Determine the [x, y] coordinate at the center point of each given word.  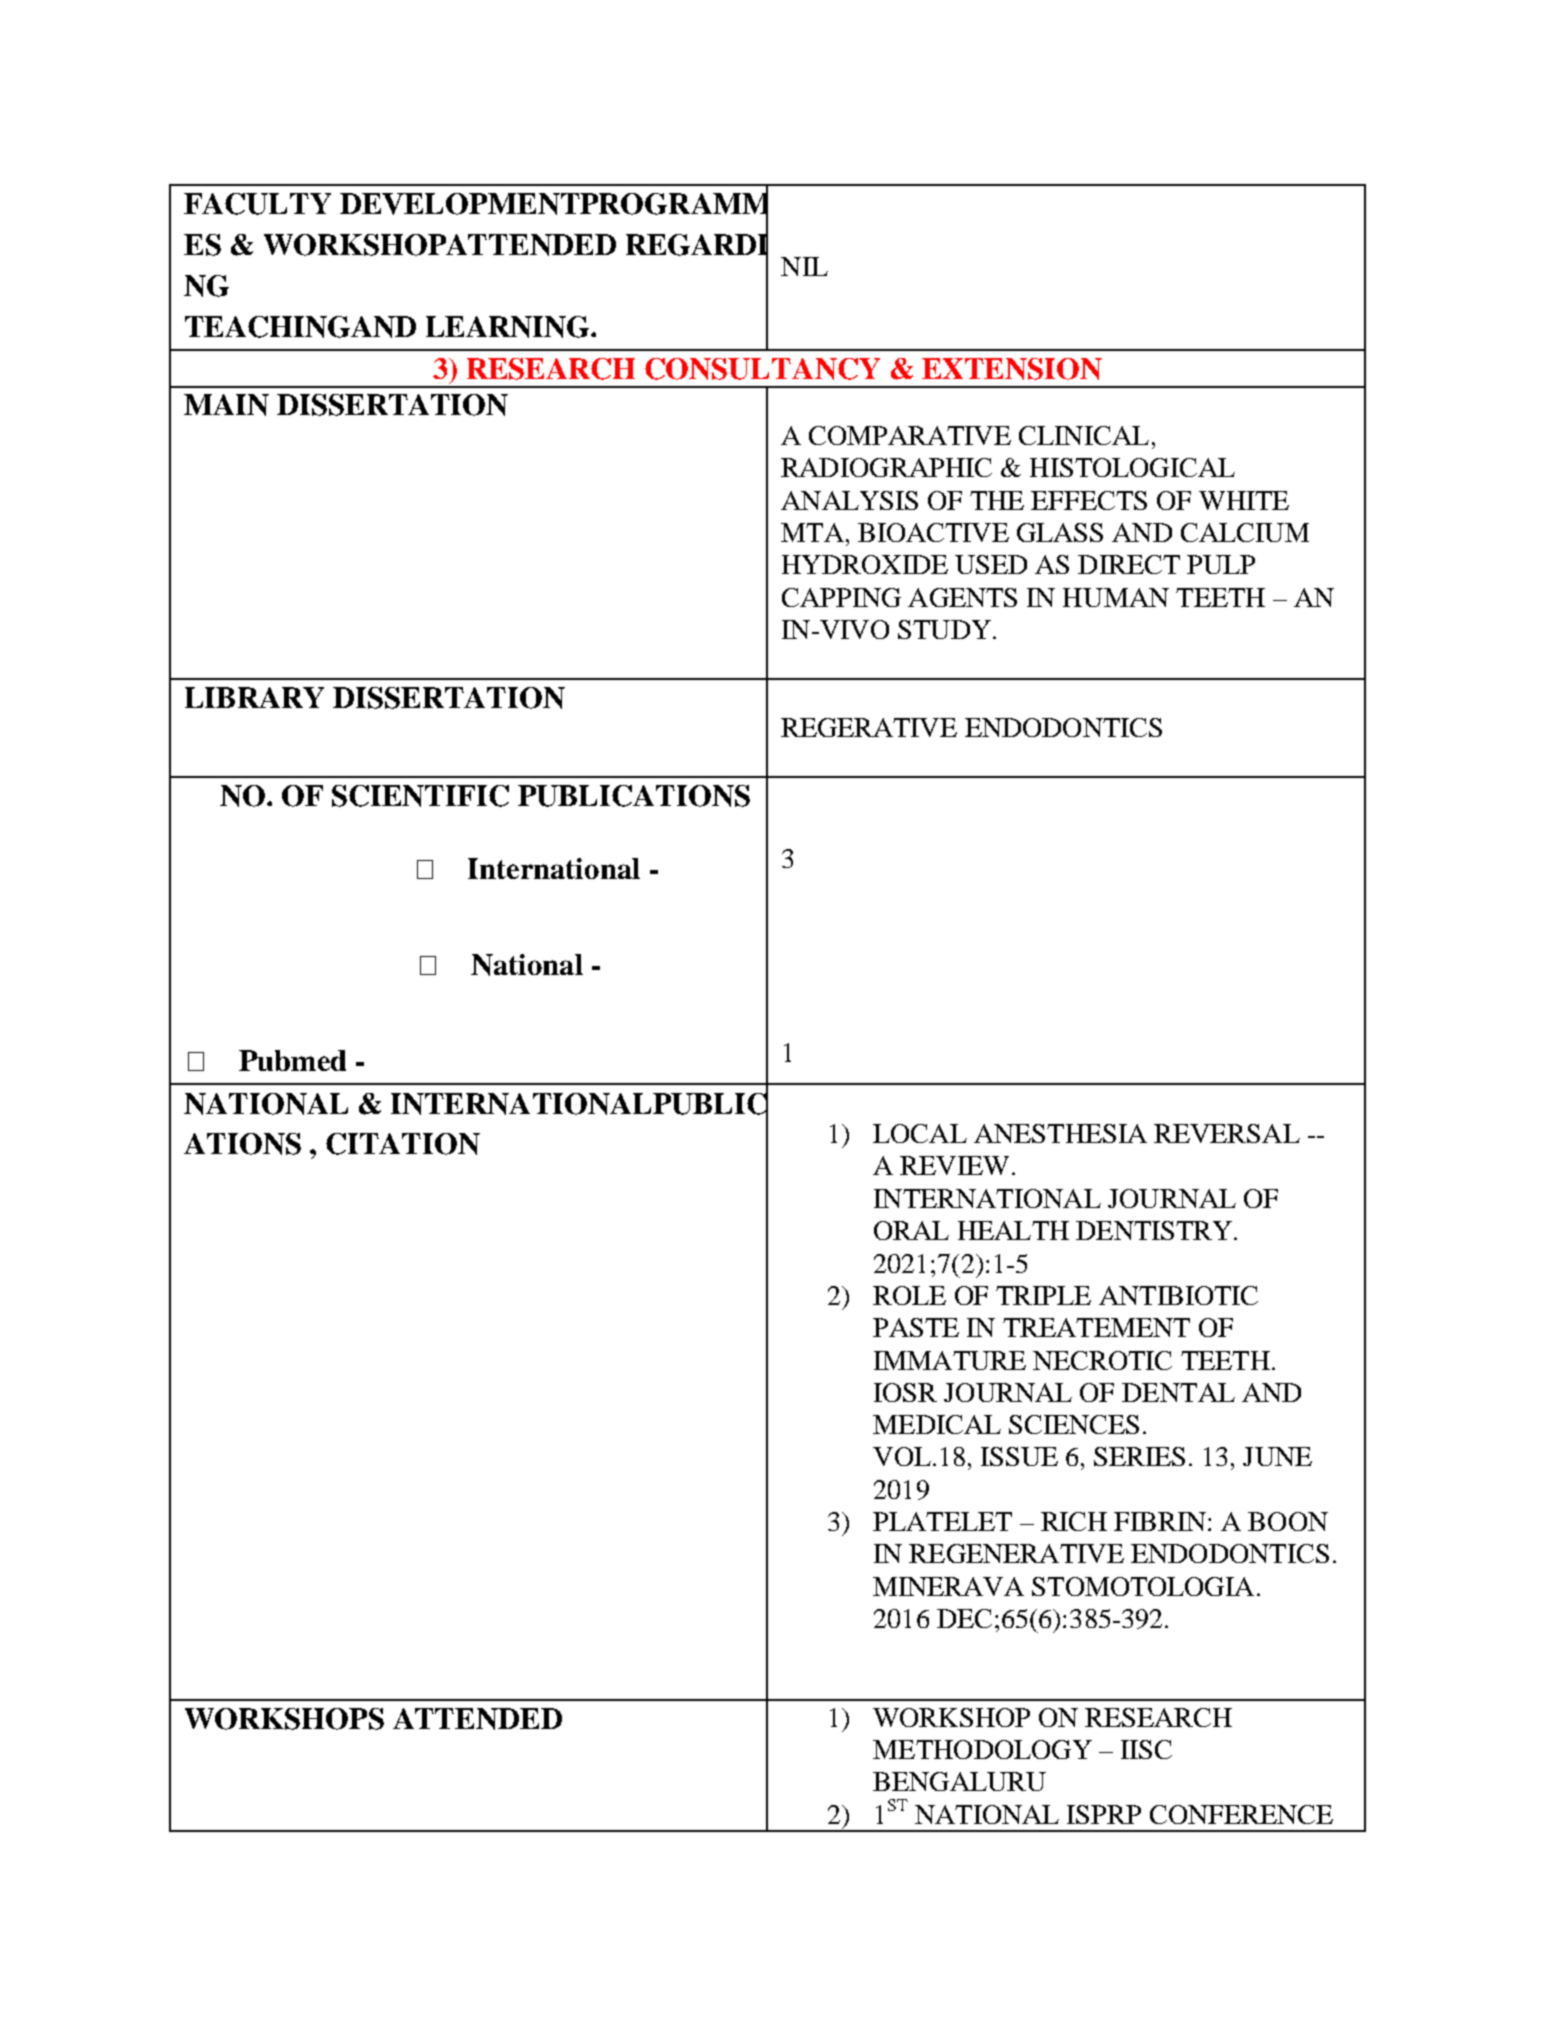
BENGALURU [959, 1781]
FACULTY [257, 204]
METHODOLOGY [982, 1749]
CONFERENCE [1241, 1814]
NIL [804, 266]
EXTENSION [1012, 369]
